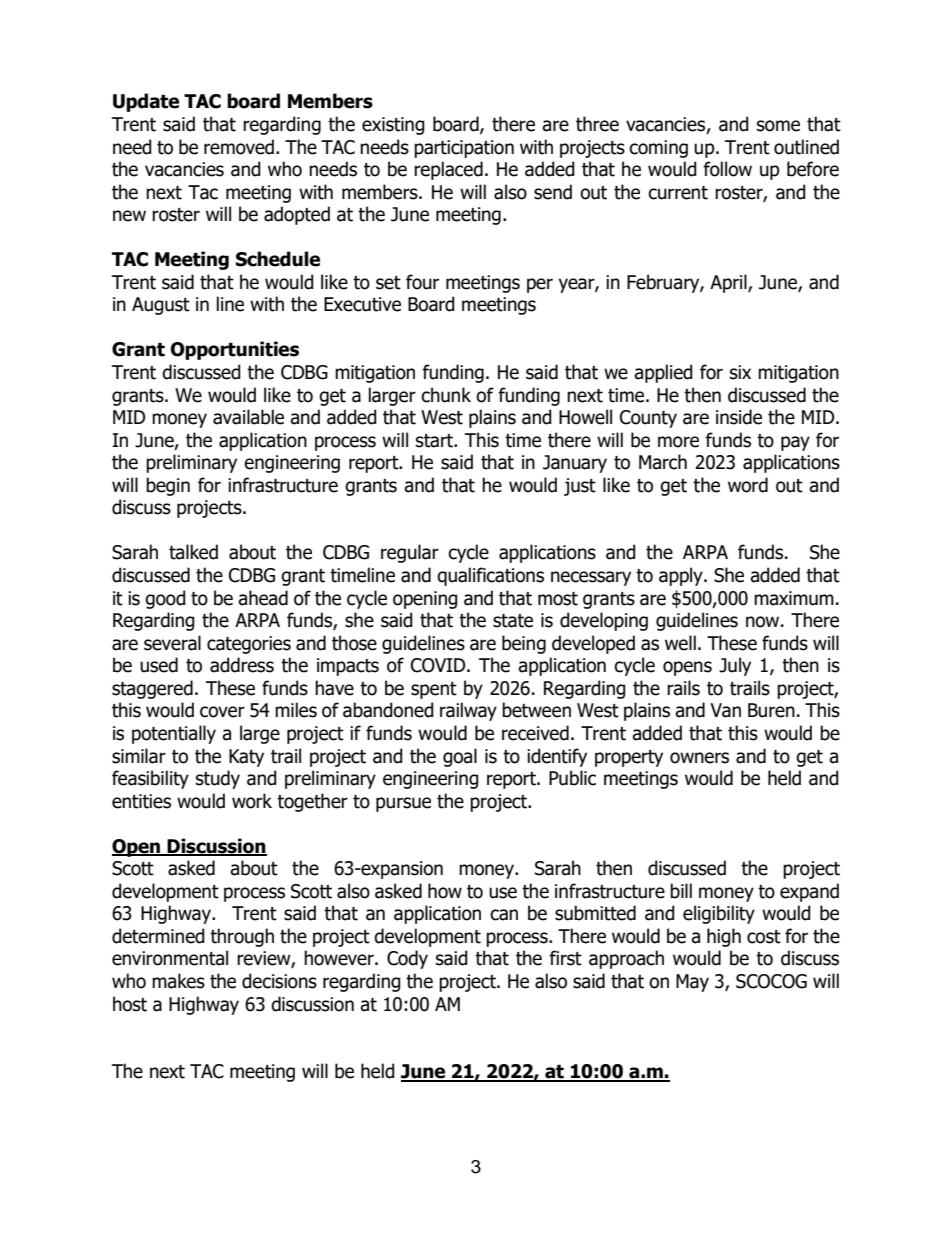 The width and height of the page is (952, 1233). What do you see at coordinates (146, 102) in the page?
I see `Update` at bounding box center [146, 102].
